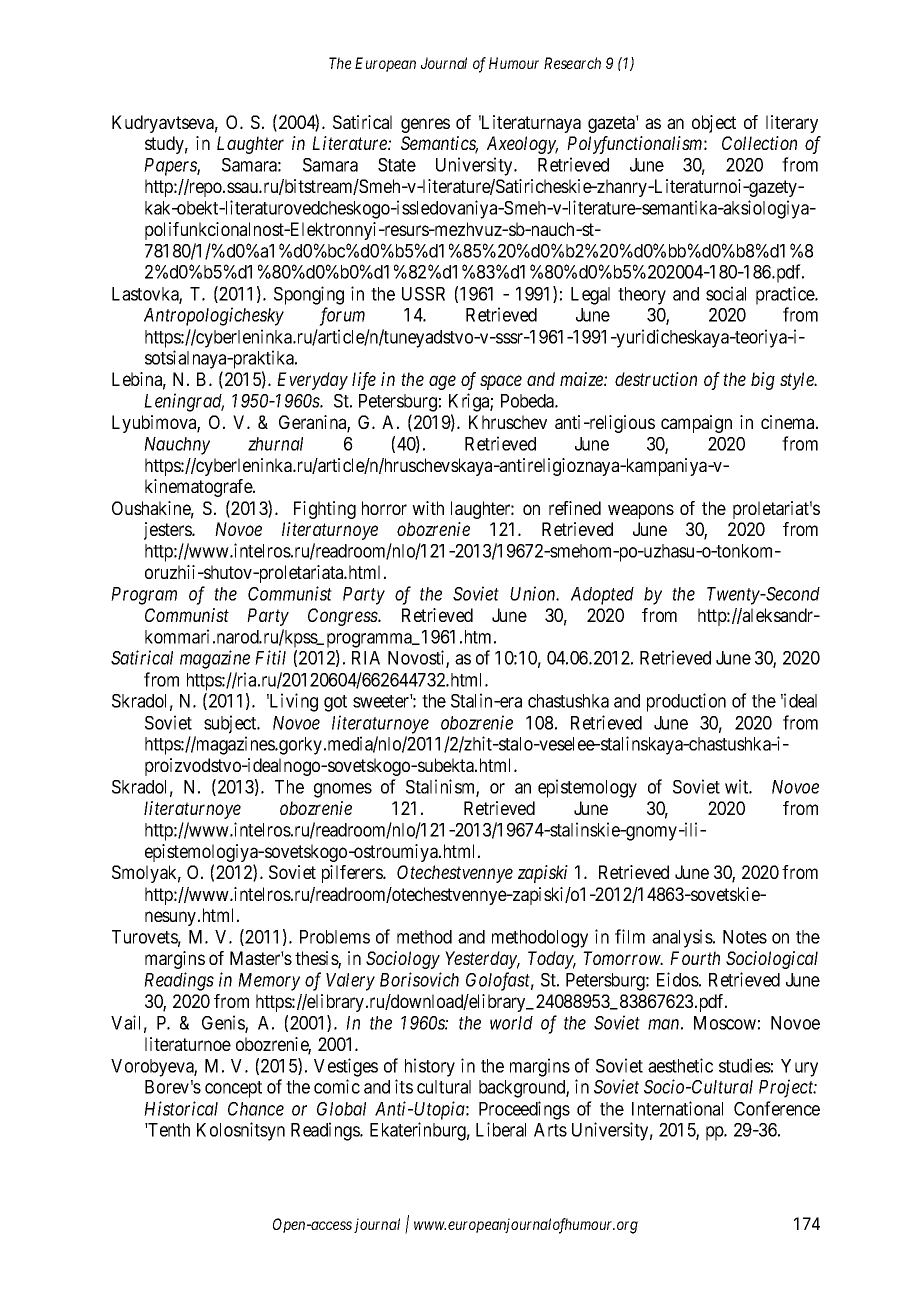 Image resolution: width=924 pixels, height=1308 pixels. I want to click on genres, so click(425, 125).
